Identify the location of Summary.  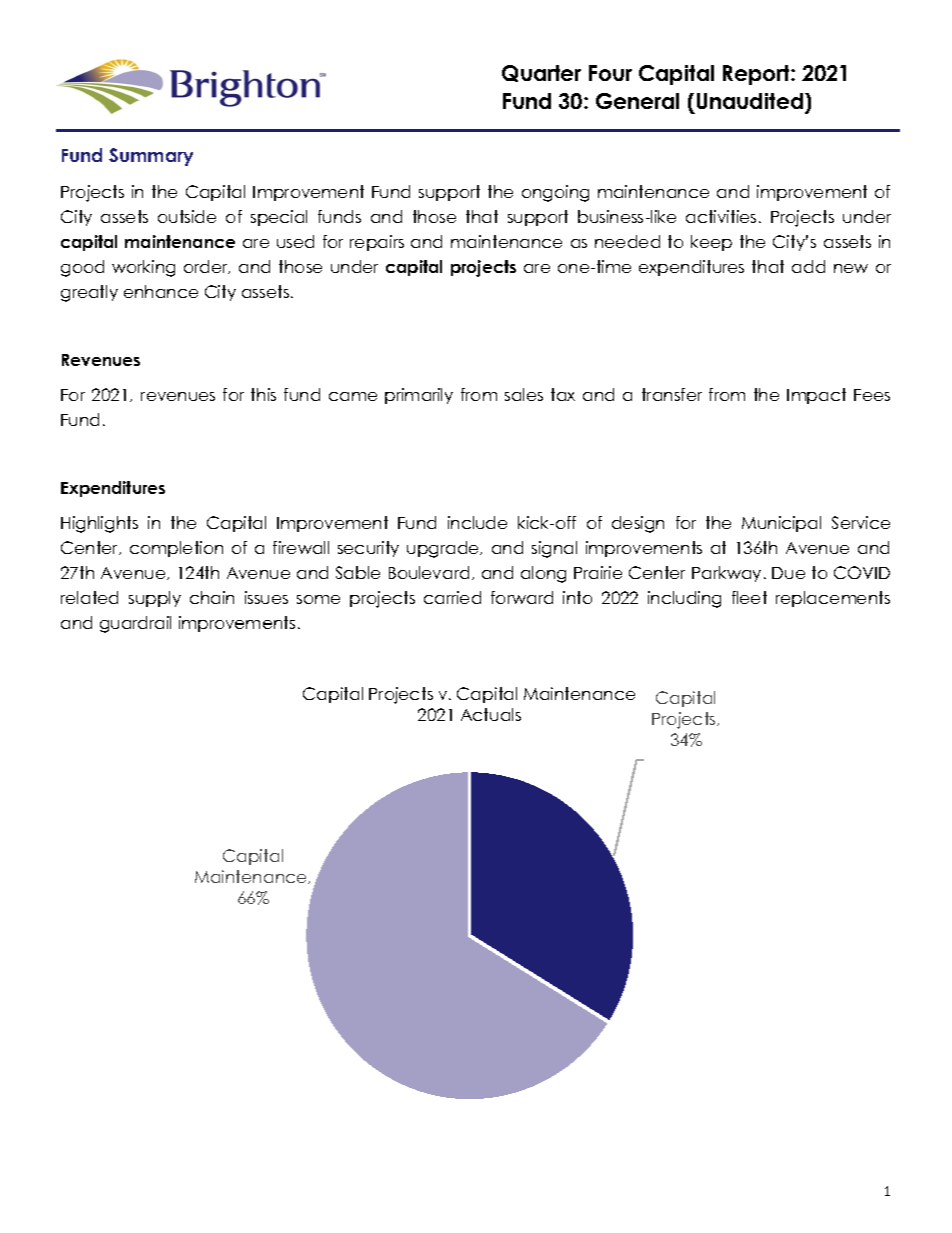
(151, 157).
